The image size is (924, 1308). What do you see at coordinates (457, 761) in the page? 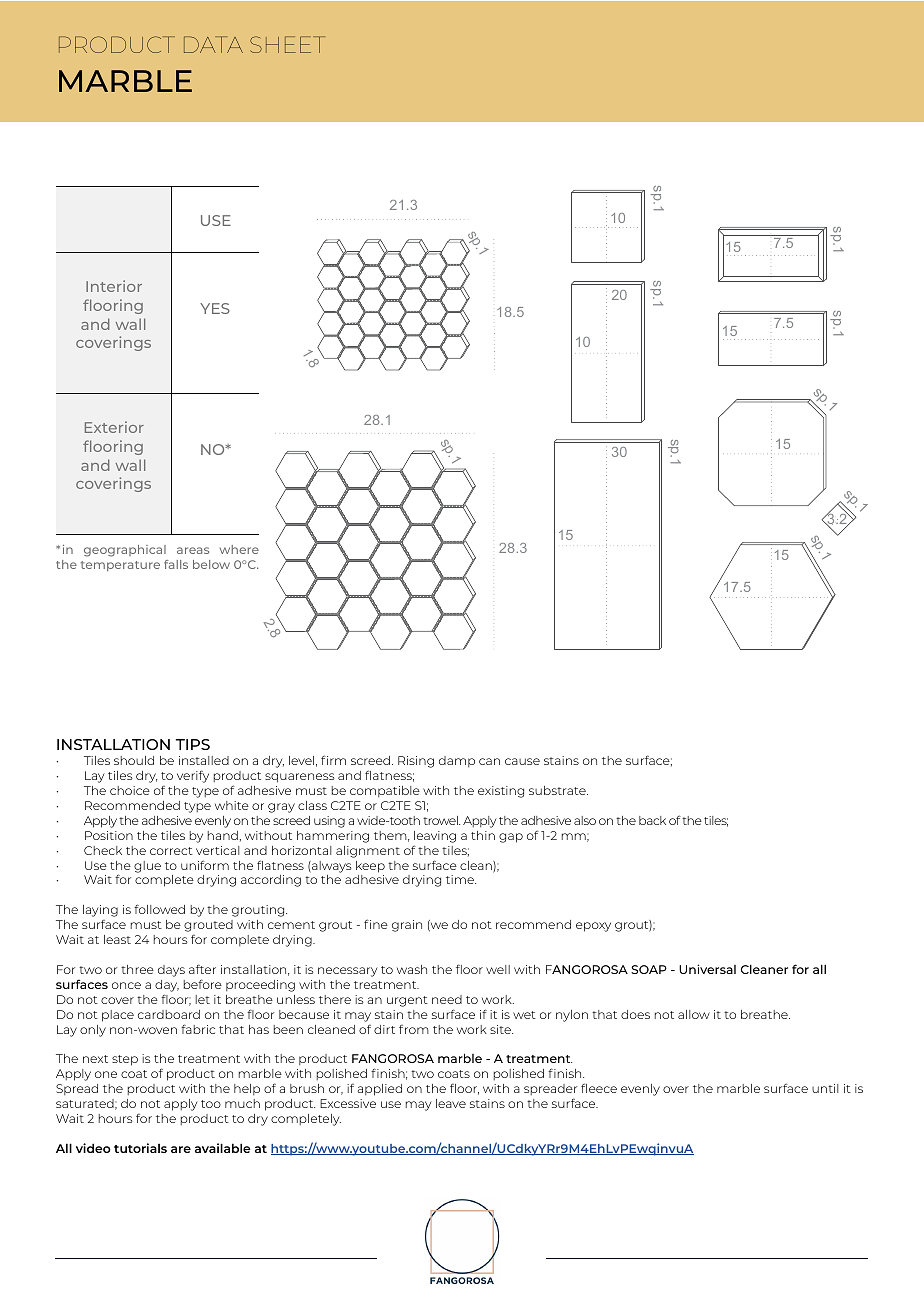
I see `damp` at bounding box center [457, 761].
